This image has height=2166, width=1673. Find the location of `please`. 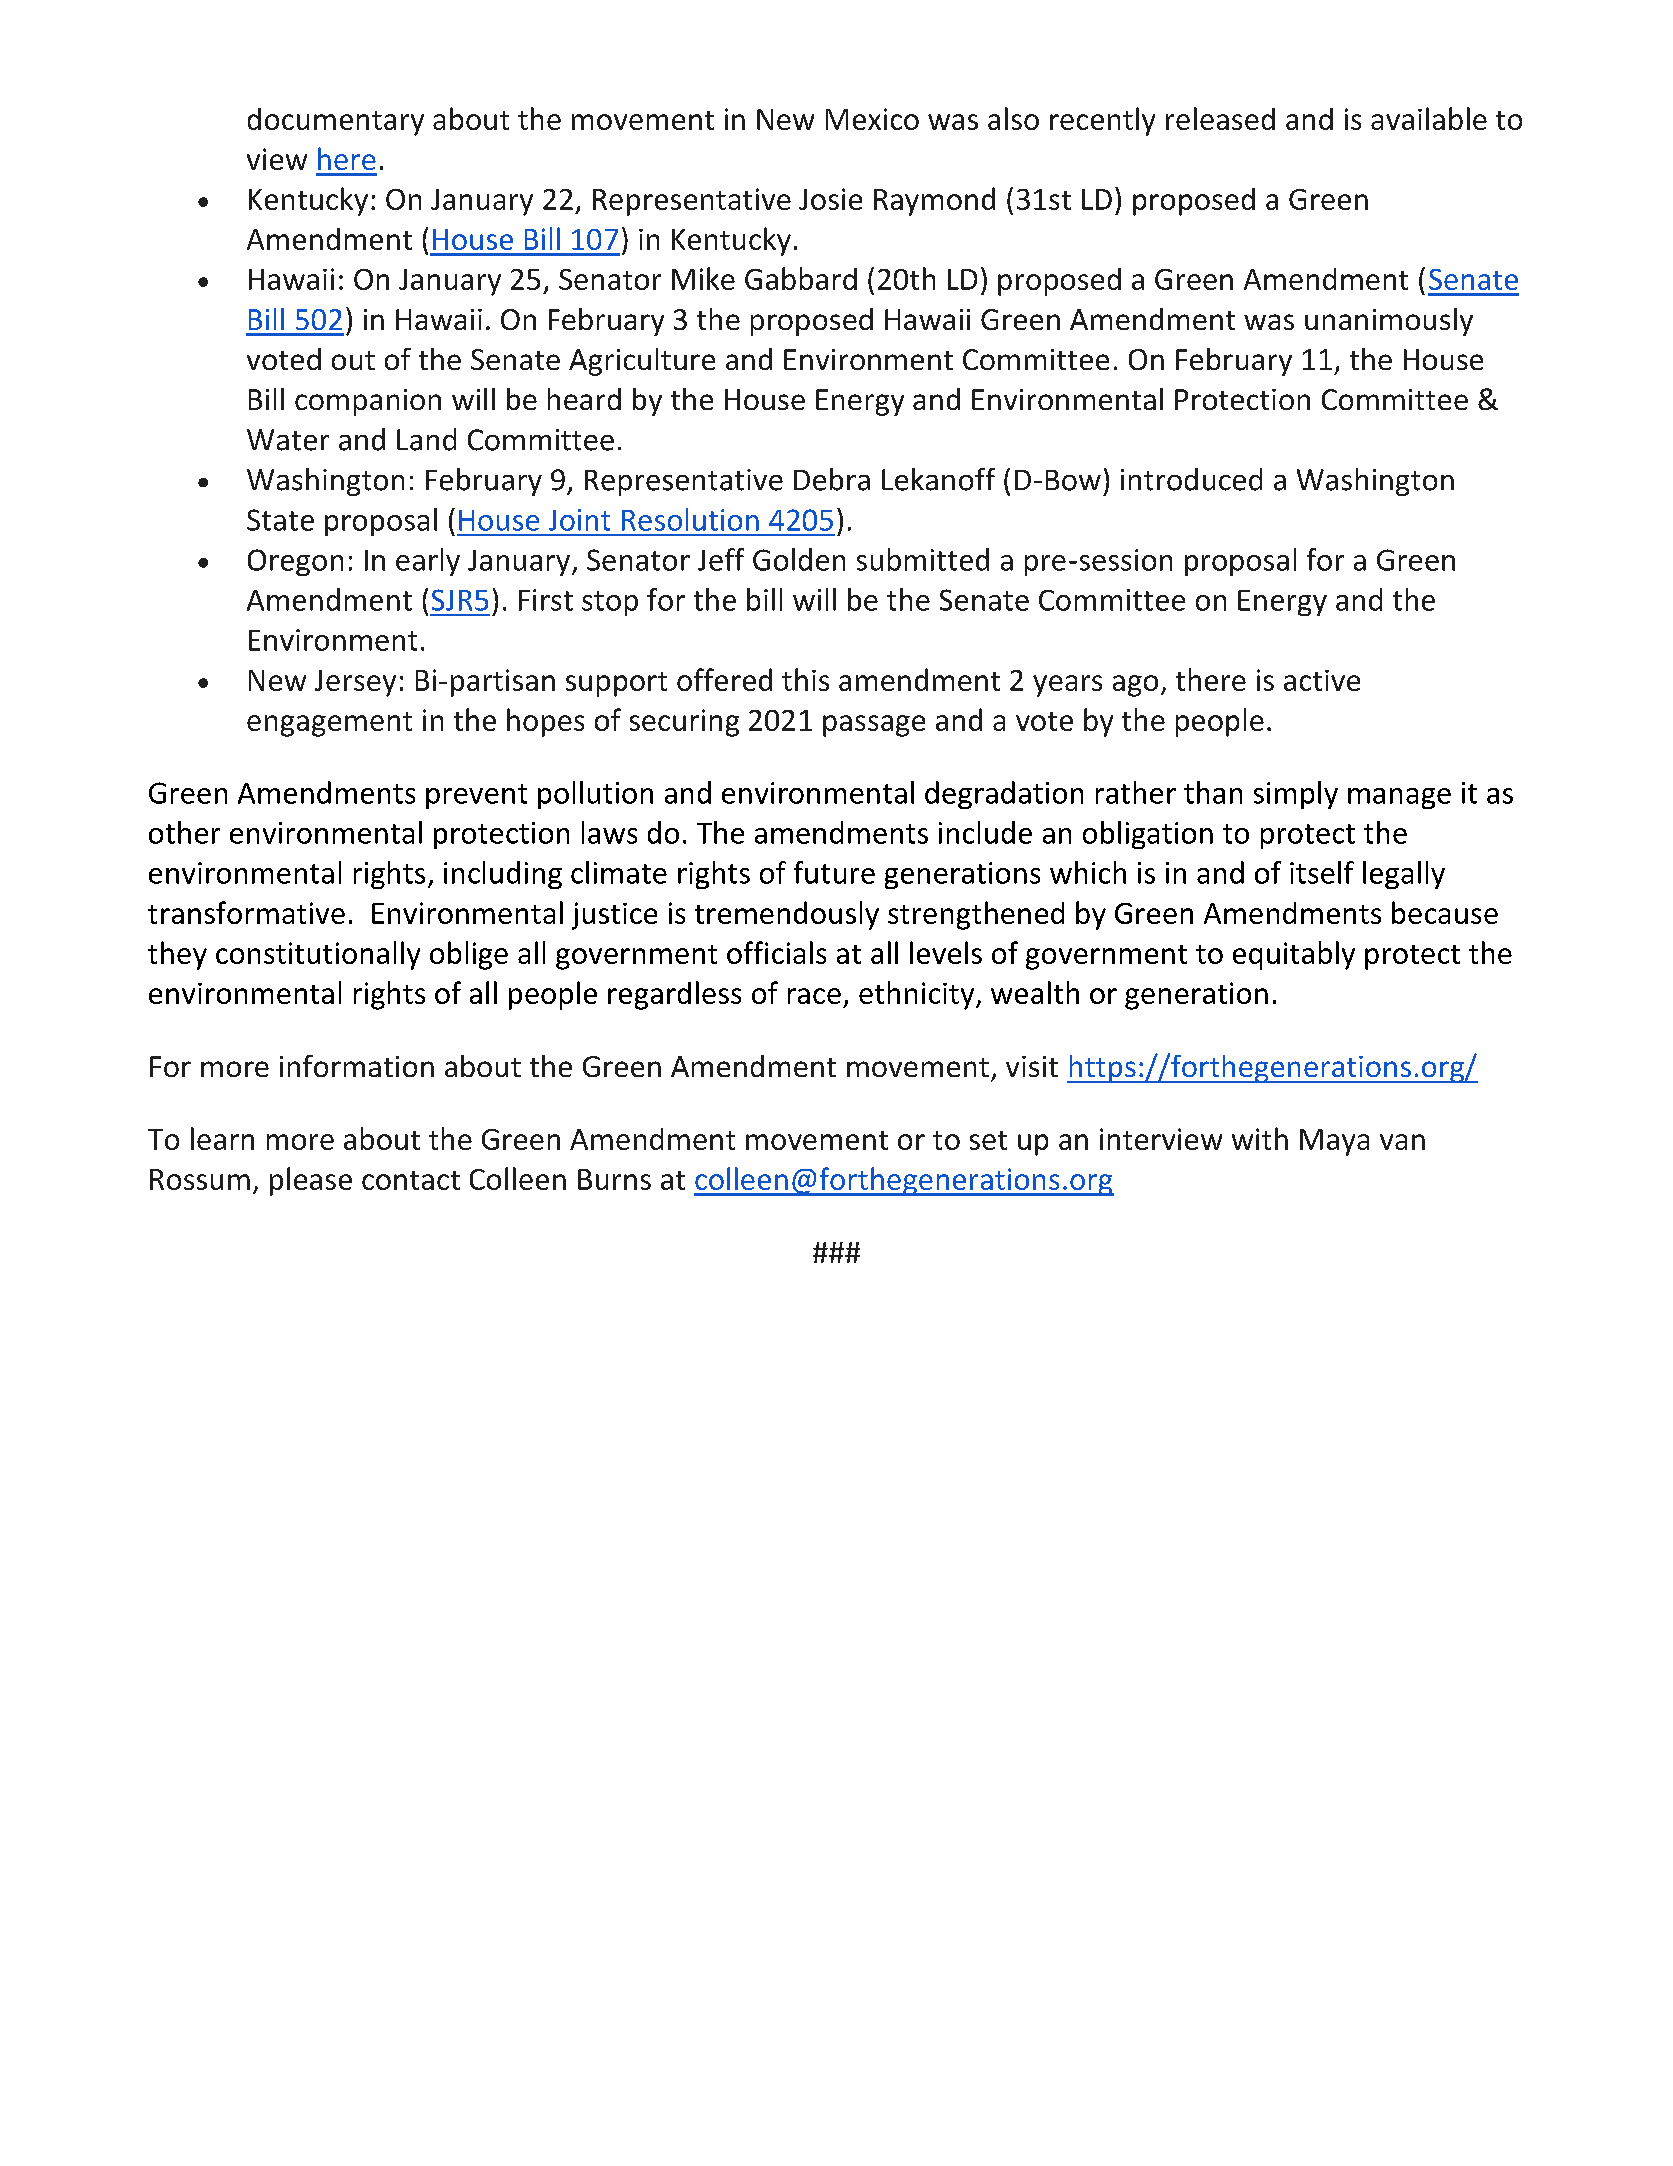

please is located at coordinates (311, 1181).
